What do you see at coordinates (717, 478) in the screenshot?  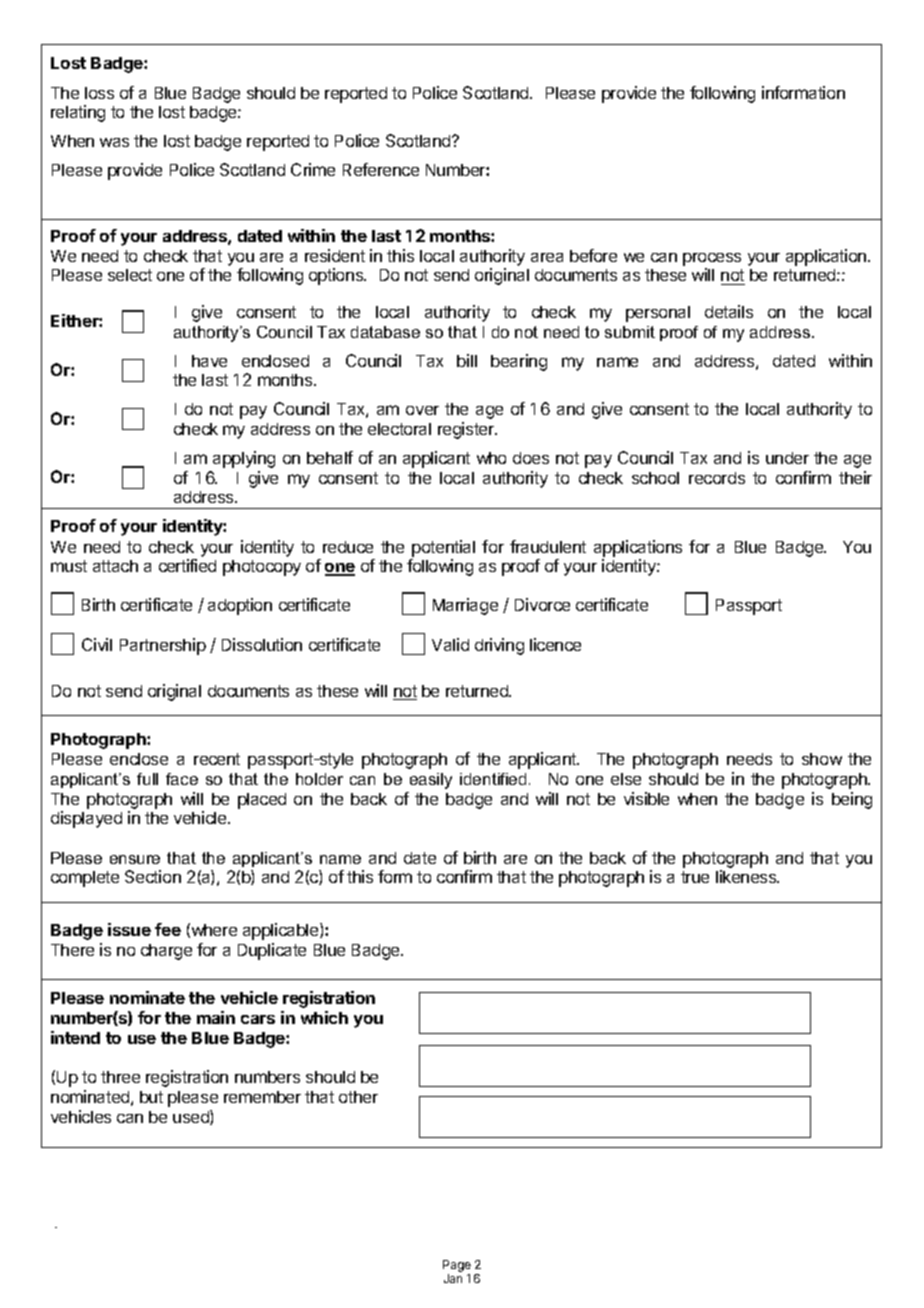 I see `records` at bounding box center [717, 478].
